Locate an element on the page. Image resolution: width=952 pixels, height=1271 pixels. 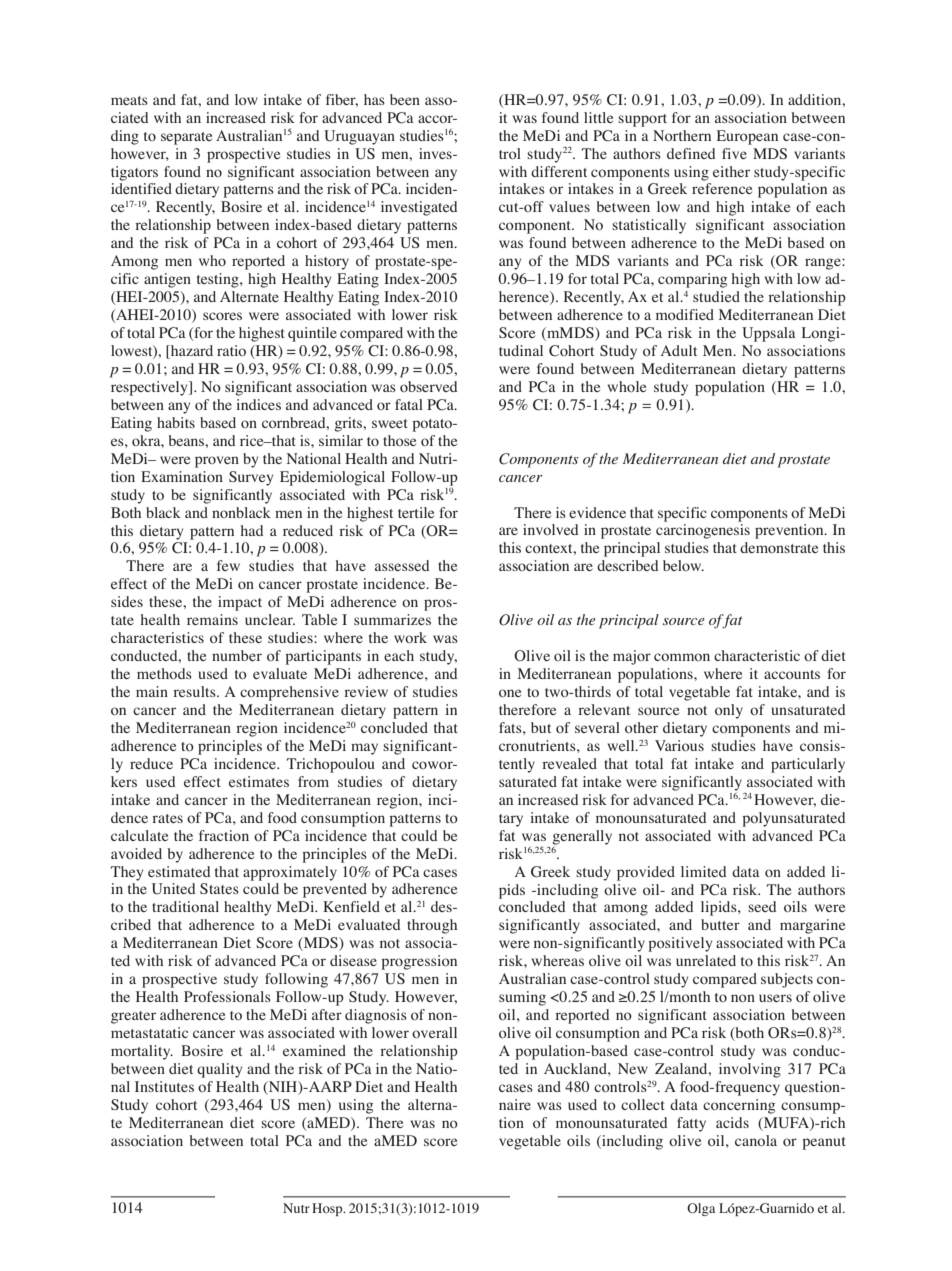
European is located at coordinates (747, 137).
